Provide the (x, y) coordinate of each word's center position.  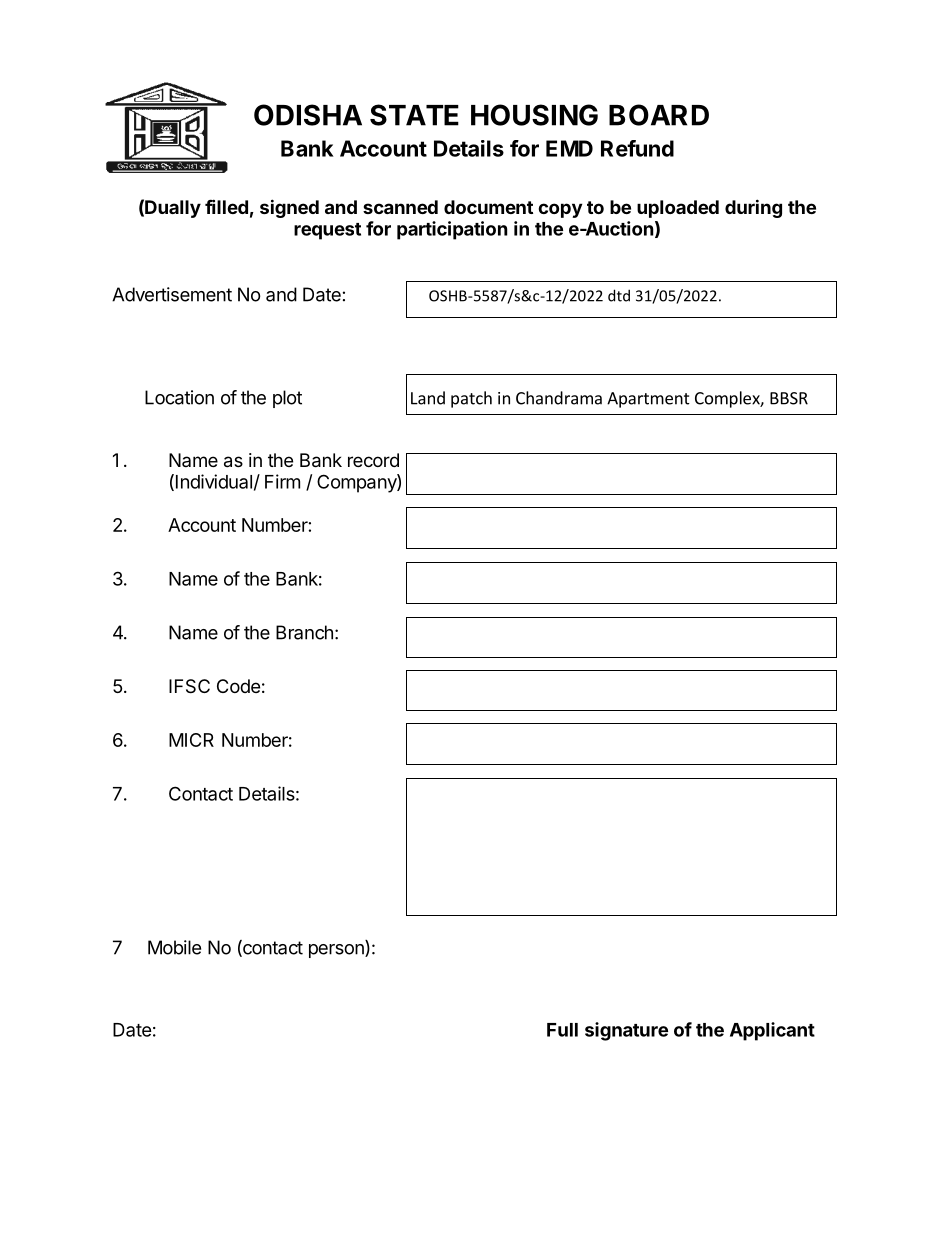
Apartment (648, 400)
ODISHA (308, 115)
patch (471, 399)
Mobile (174, 947)
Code (238, 686)
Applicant (772, 1031)
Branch (304, 632)
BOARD (659, 115)
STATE (414, 115)
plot (287, 399)
